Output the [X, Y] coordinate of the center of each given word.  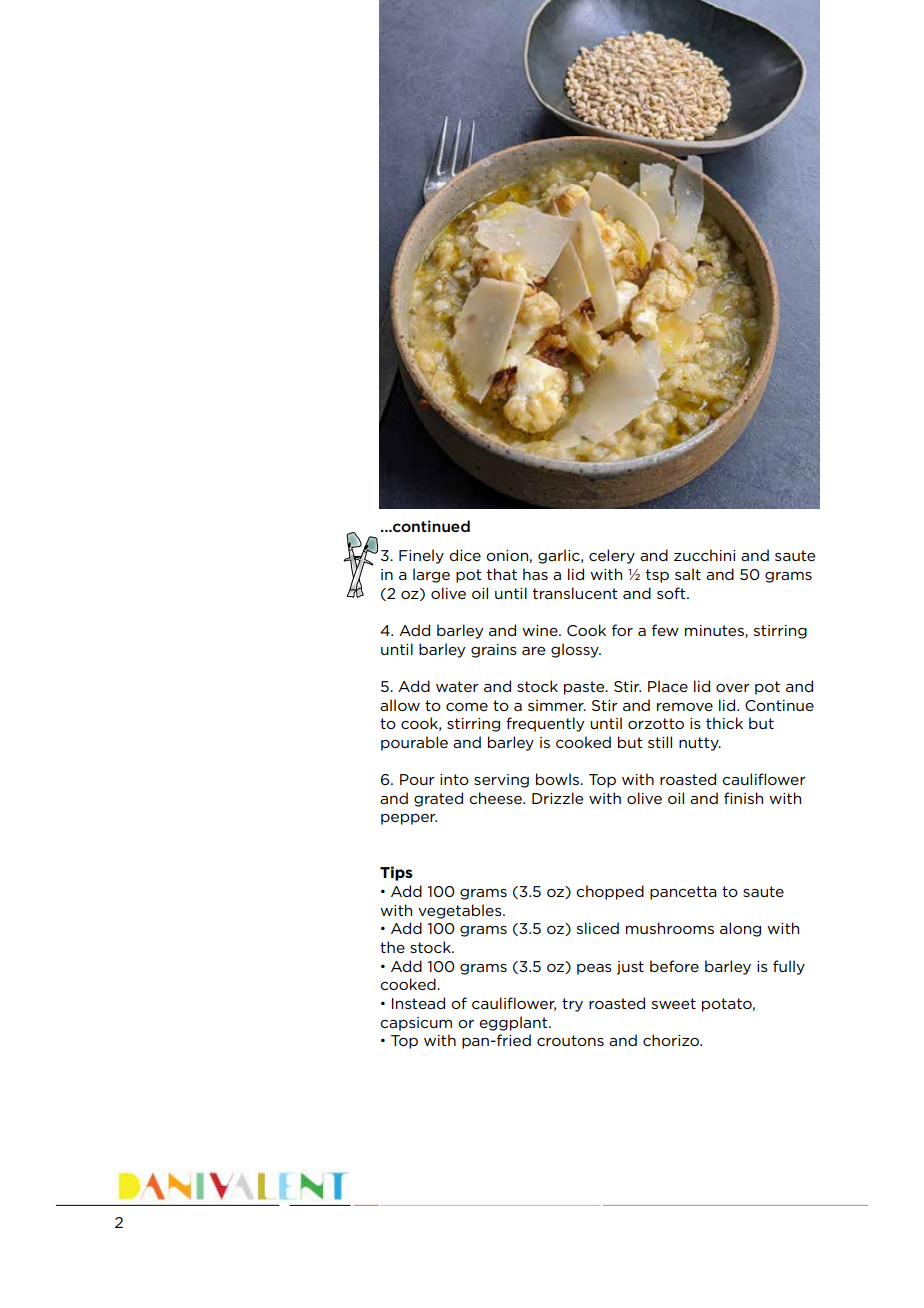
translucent [575, 593]
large [431, 575]
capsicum [416, 1024]
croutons [570, 1040]
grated [438, 799]
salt [688, 574]
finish [743, 798]
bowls [559, 779]
